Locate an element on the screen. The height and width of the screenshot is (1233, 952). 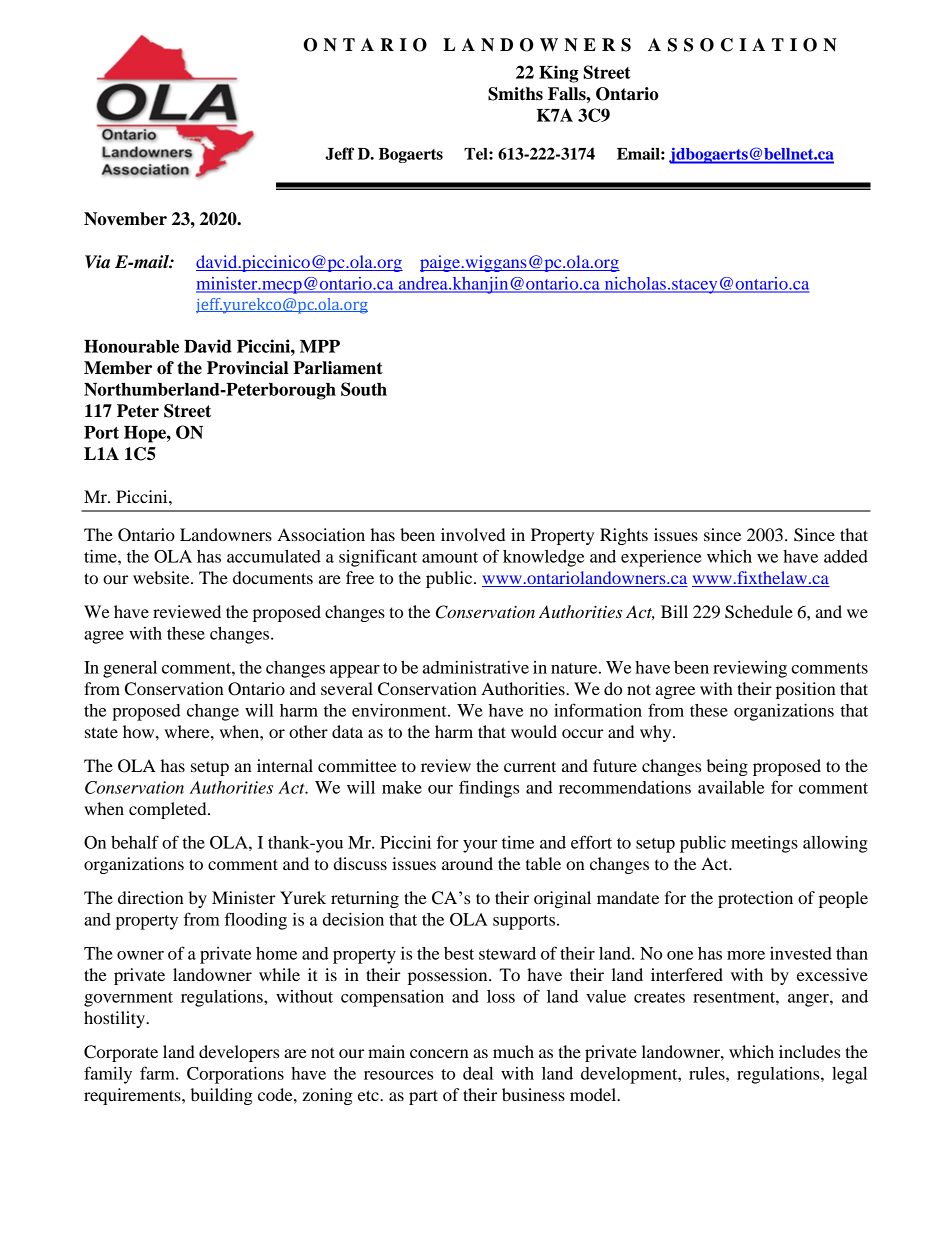
farm is located at coordinates (158, 1073).
